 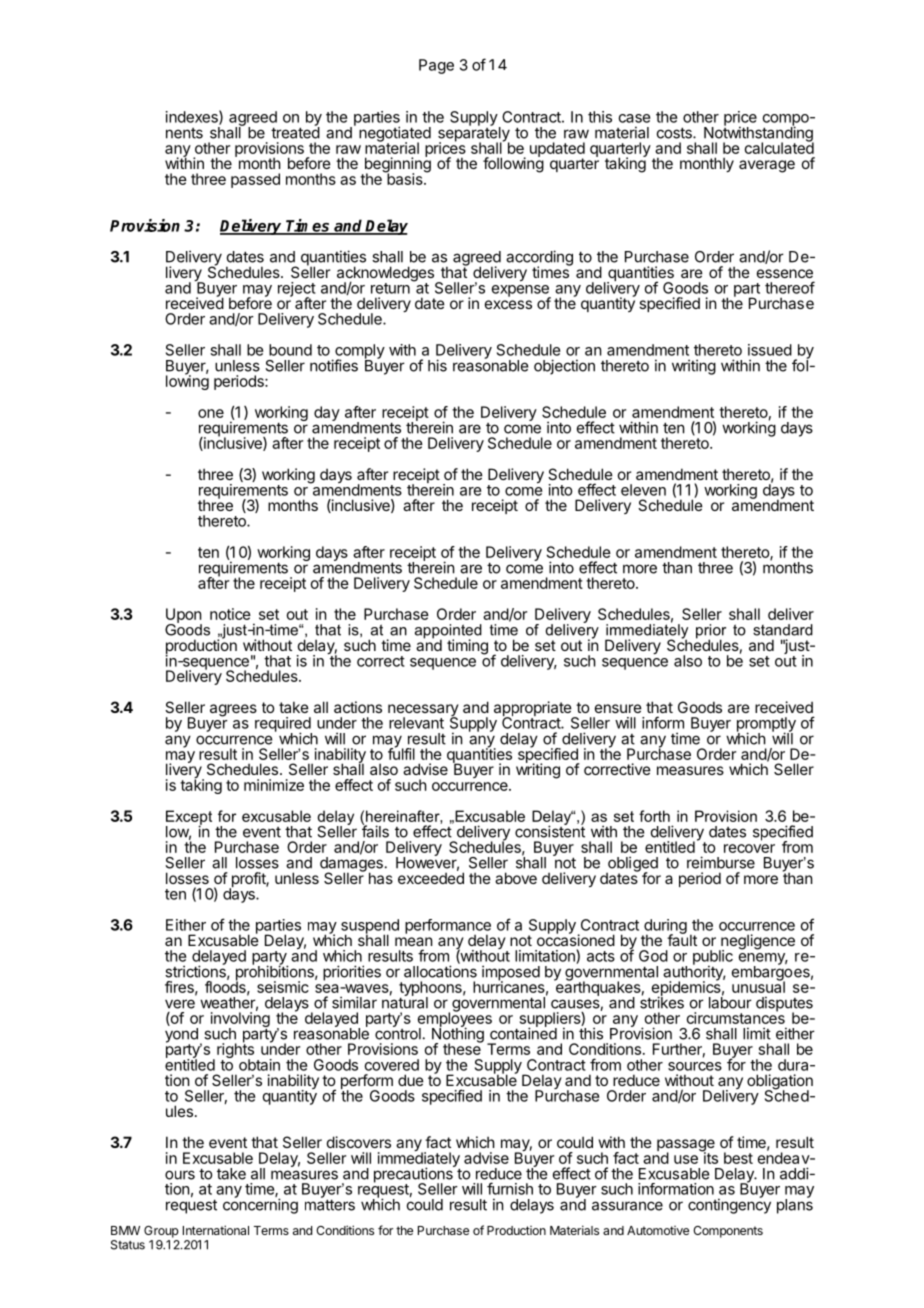 I want to click on Group, so click(x=161, y=1232).
